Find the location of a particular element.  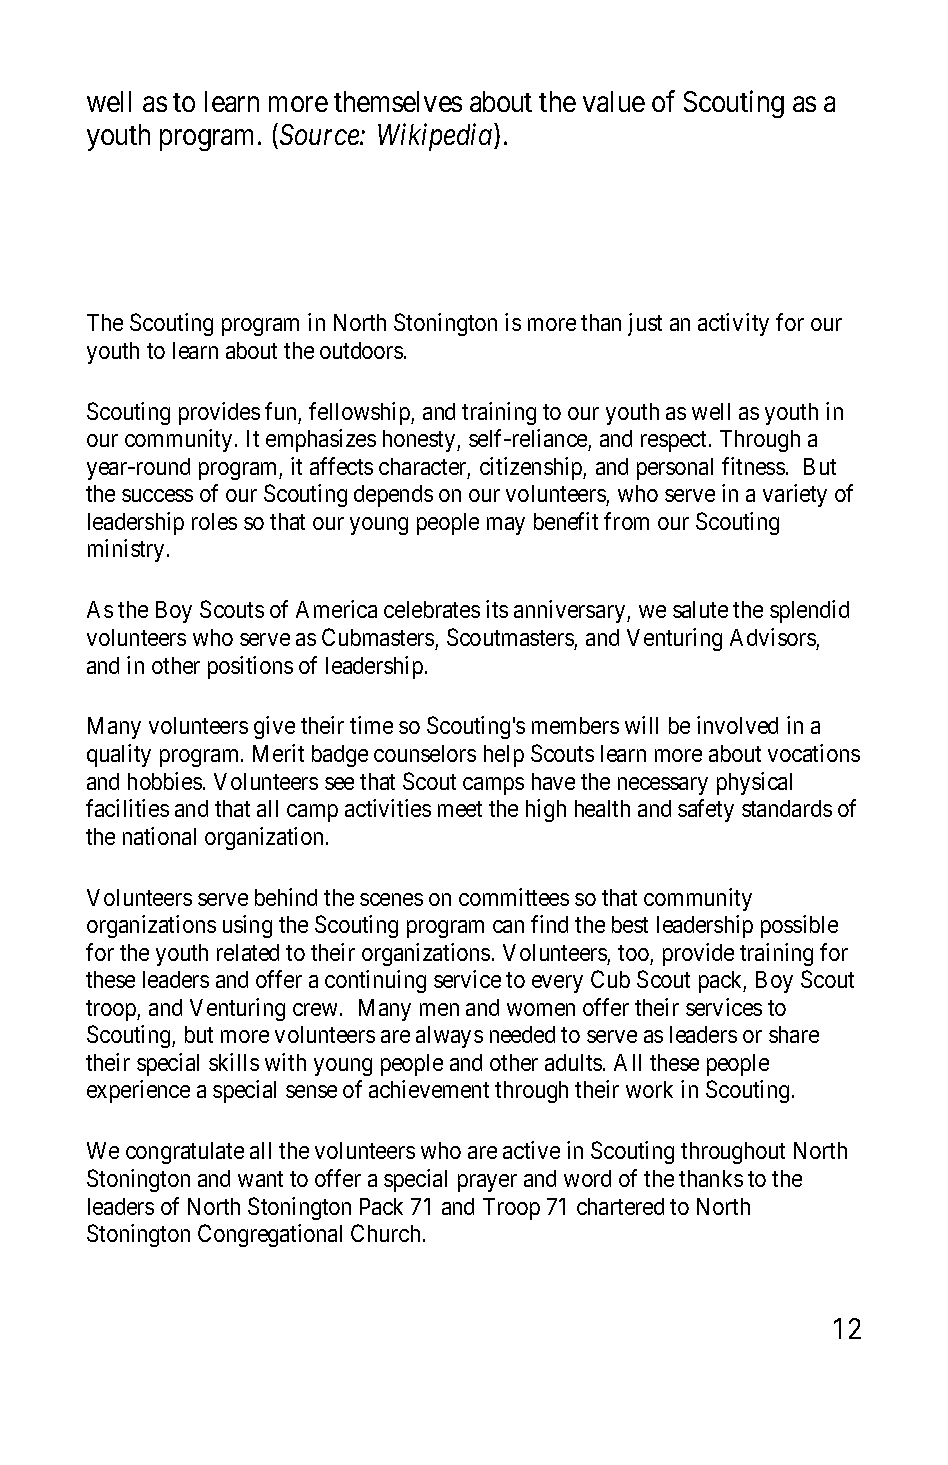

chartered is located at coordinates (620, 1206).
